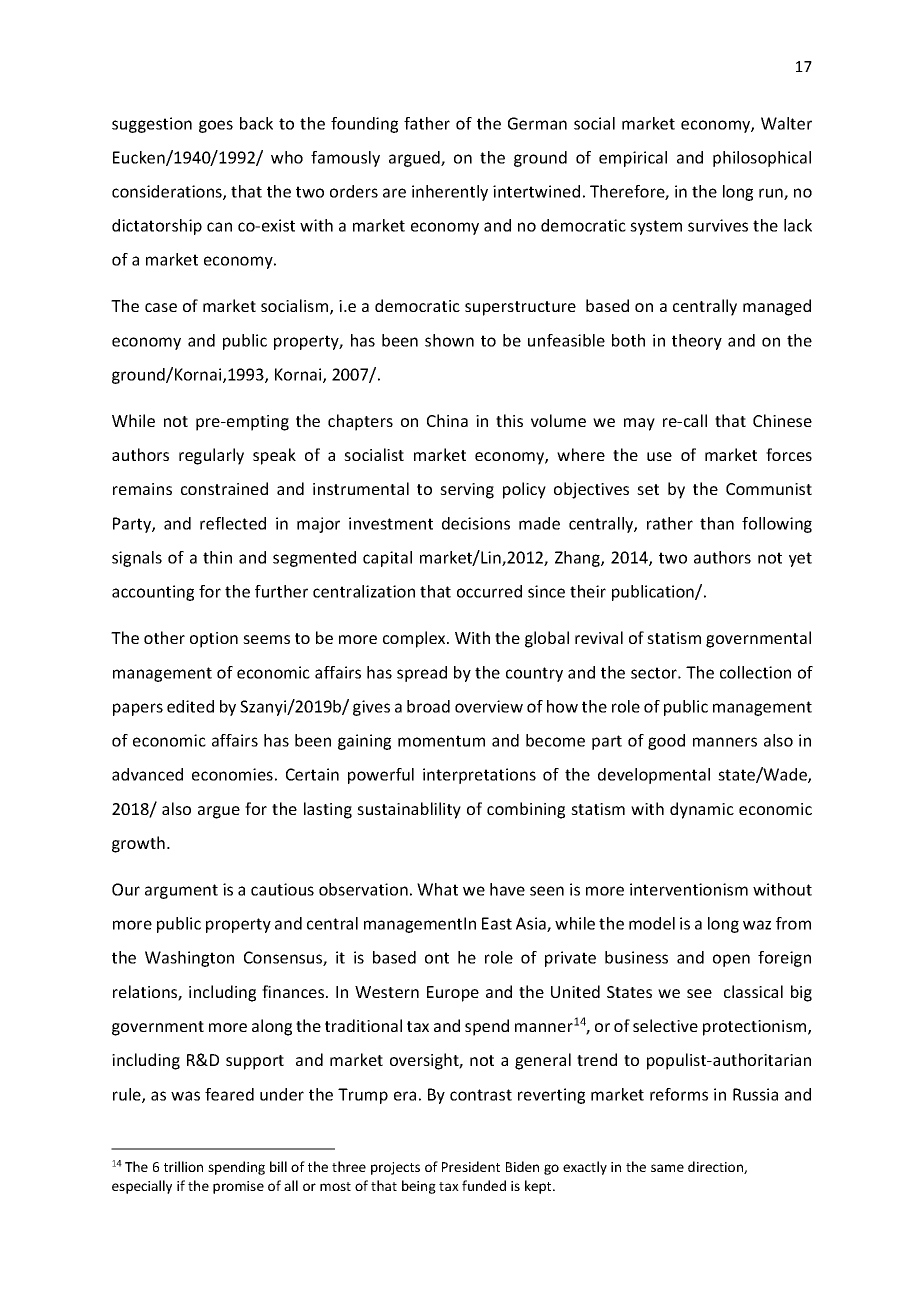  What do you see at coordinates (702, 810) in the screenshot?
I see `dynamic` at bounding box center [702, 810].
